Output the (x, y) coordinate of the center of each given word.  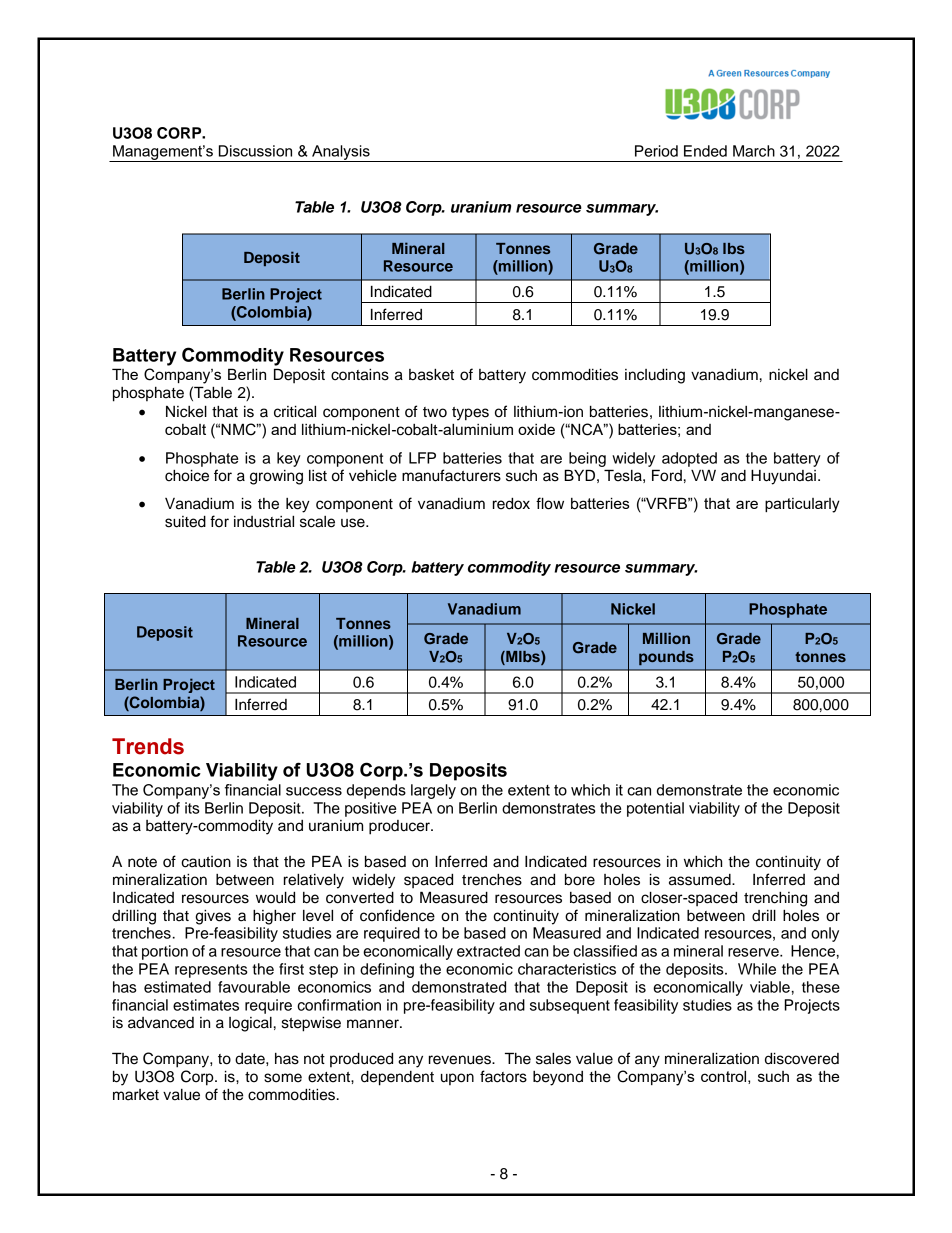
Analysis (341, 153)
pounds (666, 658)
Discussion (255, 151)
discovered (802, 1058)
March (754, 151)
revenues (461, 1060)
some (283, 1078)
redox (511, 504)
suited (185, 522)
